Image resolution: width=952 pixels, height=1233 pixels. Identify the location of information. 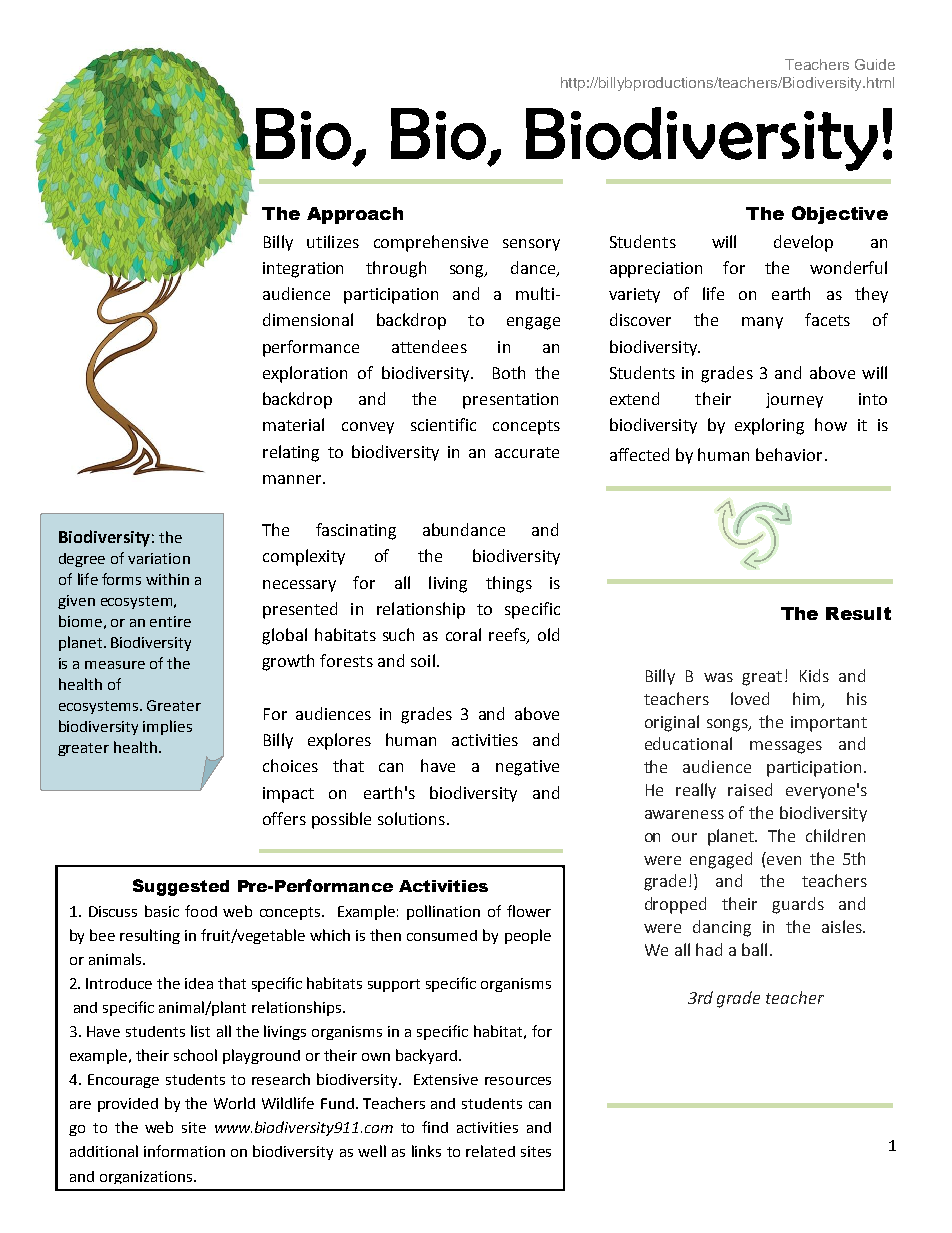
(184, 1151).
